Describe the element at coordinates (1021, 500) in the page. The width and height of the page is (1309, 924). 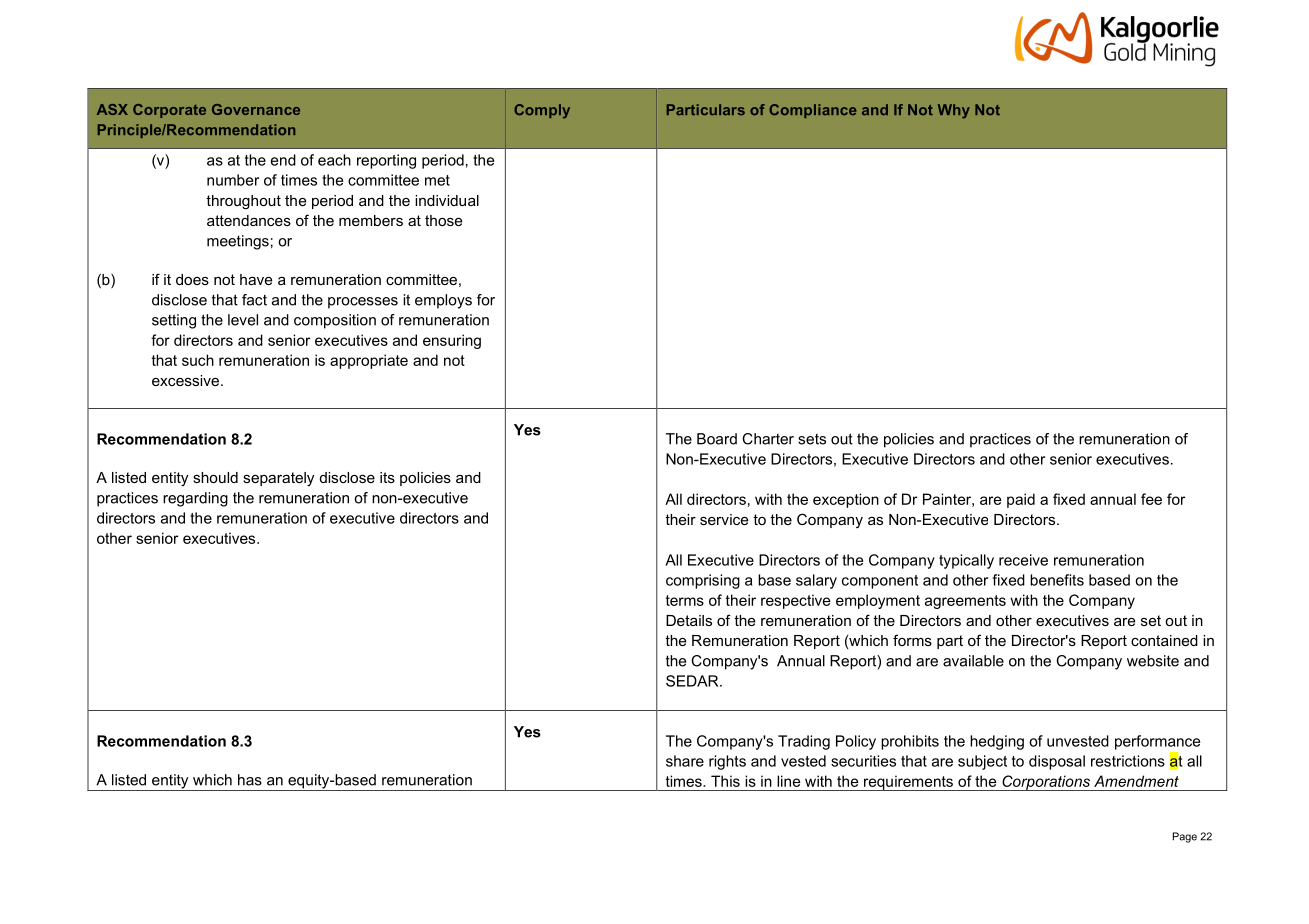
I see `paid` at that location.
